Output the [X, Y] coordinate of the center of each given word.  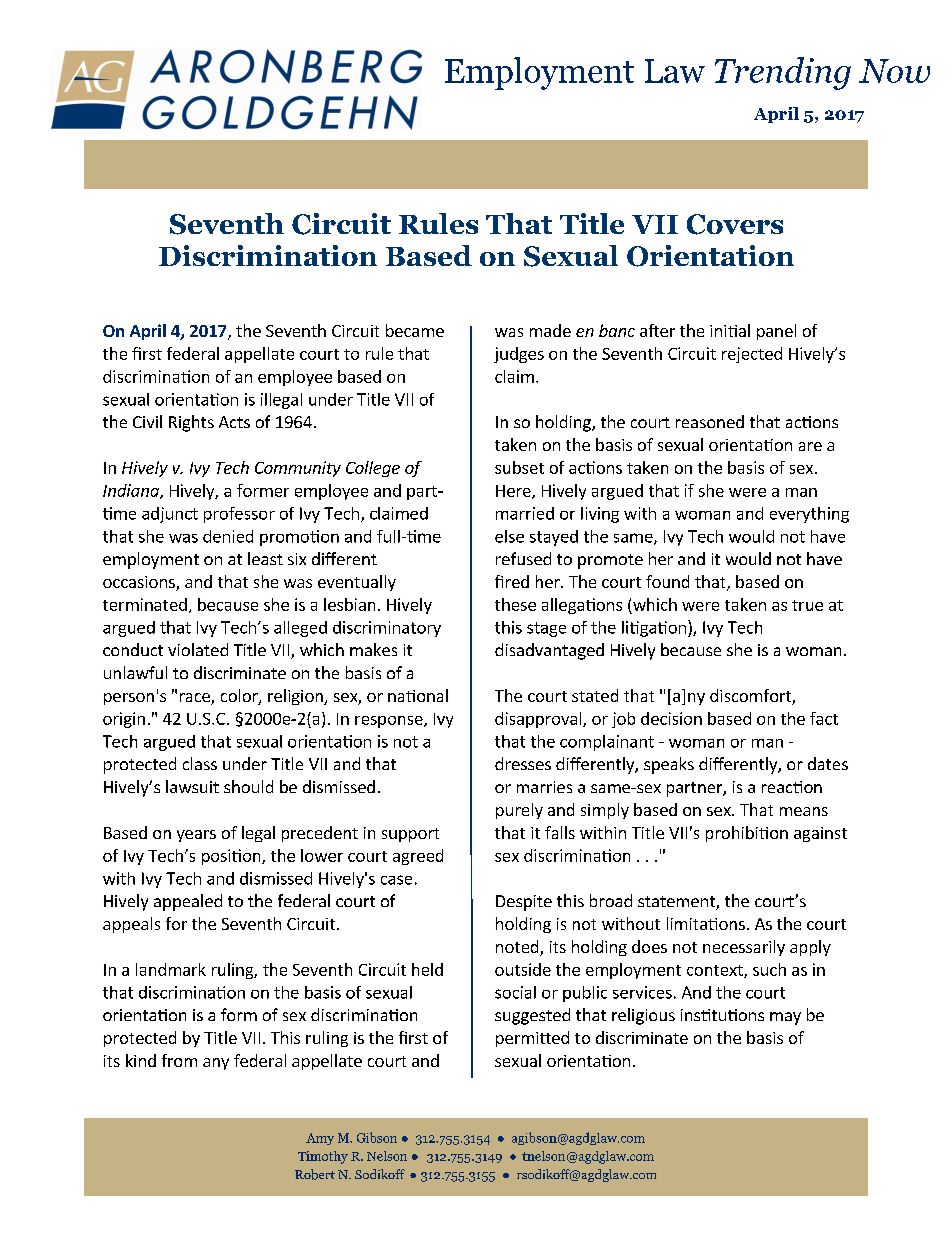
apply [810, 948]
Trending [783, 73]
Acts [234, 422]
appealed [188, 902]
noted [518, 948]
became [415, 330]
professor [239, 515]
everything [809, 515]
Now [894, 71]
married [525, 513]
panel [776, 332]
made [550, 330]
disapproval [539, 720]
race [196, 699]
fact [824, 718]
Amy [320, 1139]
